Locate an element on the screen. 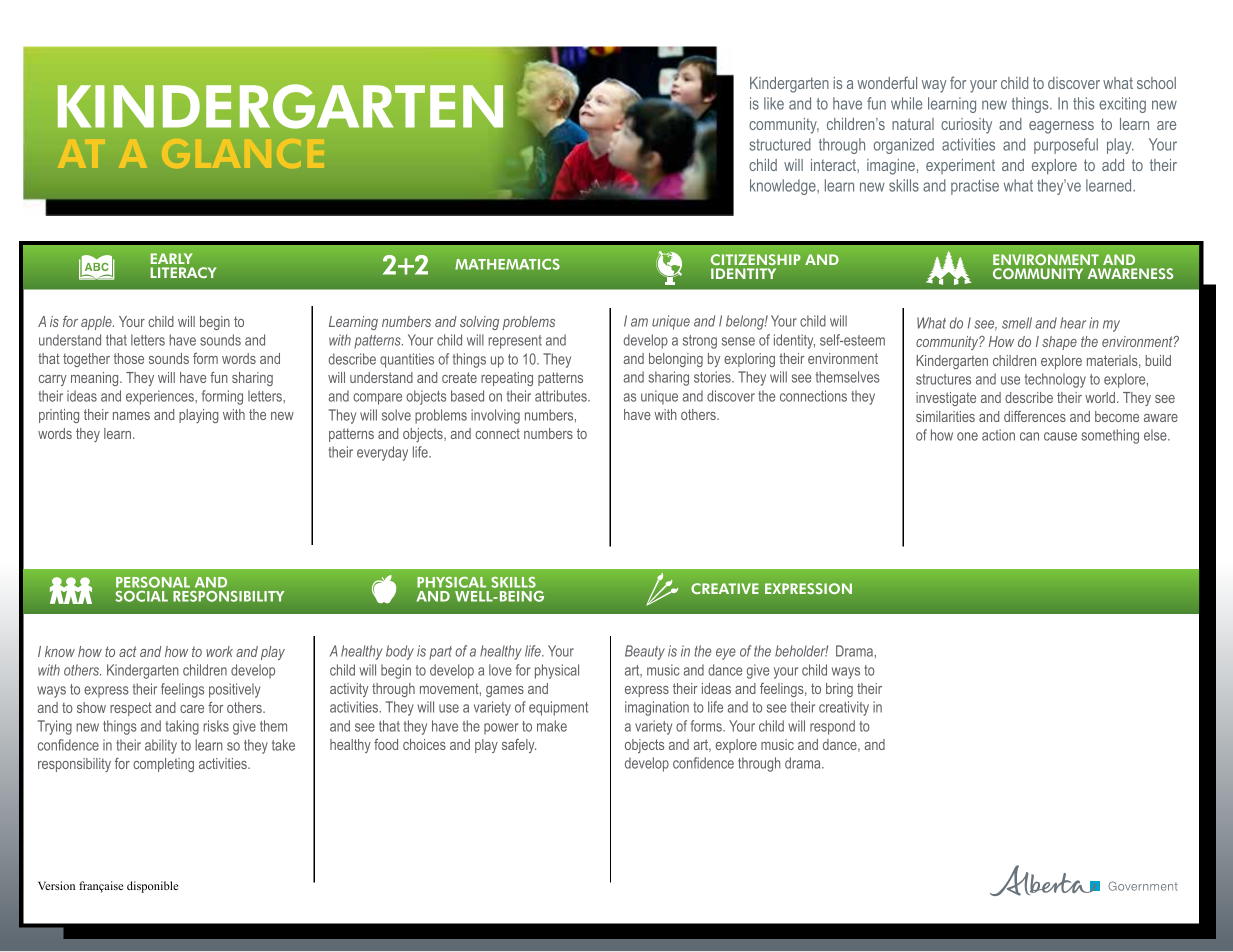 The image size is (1233, 952). names is located at coordinates (131, 416).
